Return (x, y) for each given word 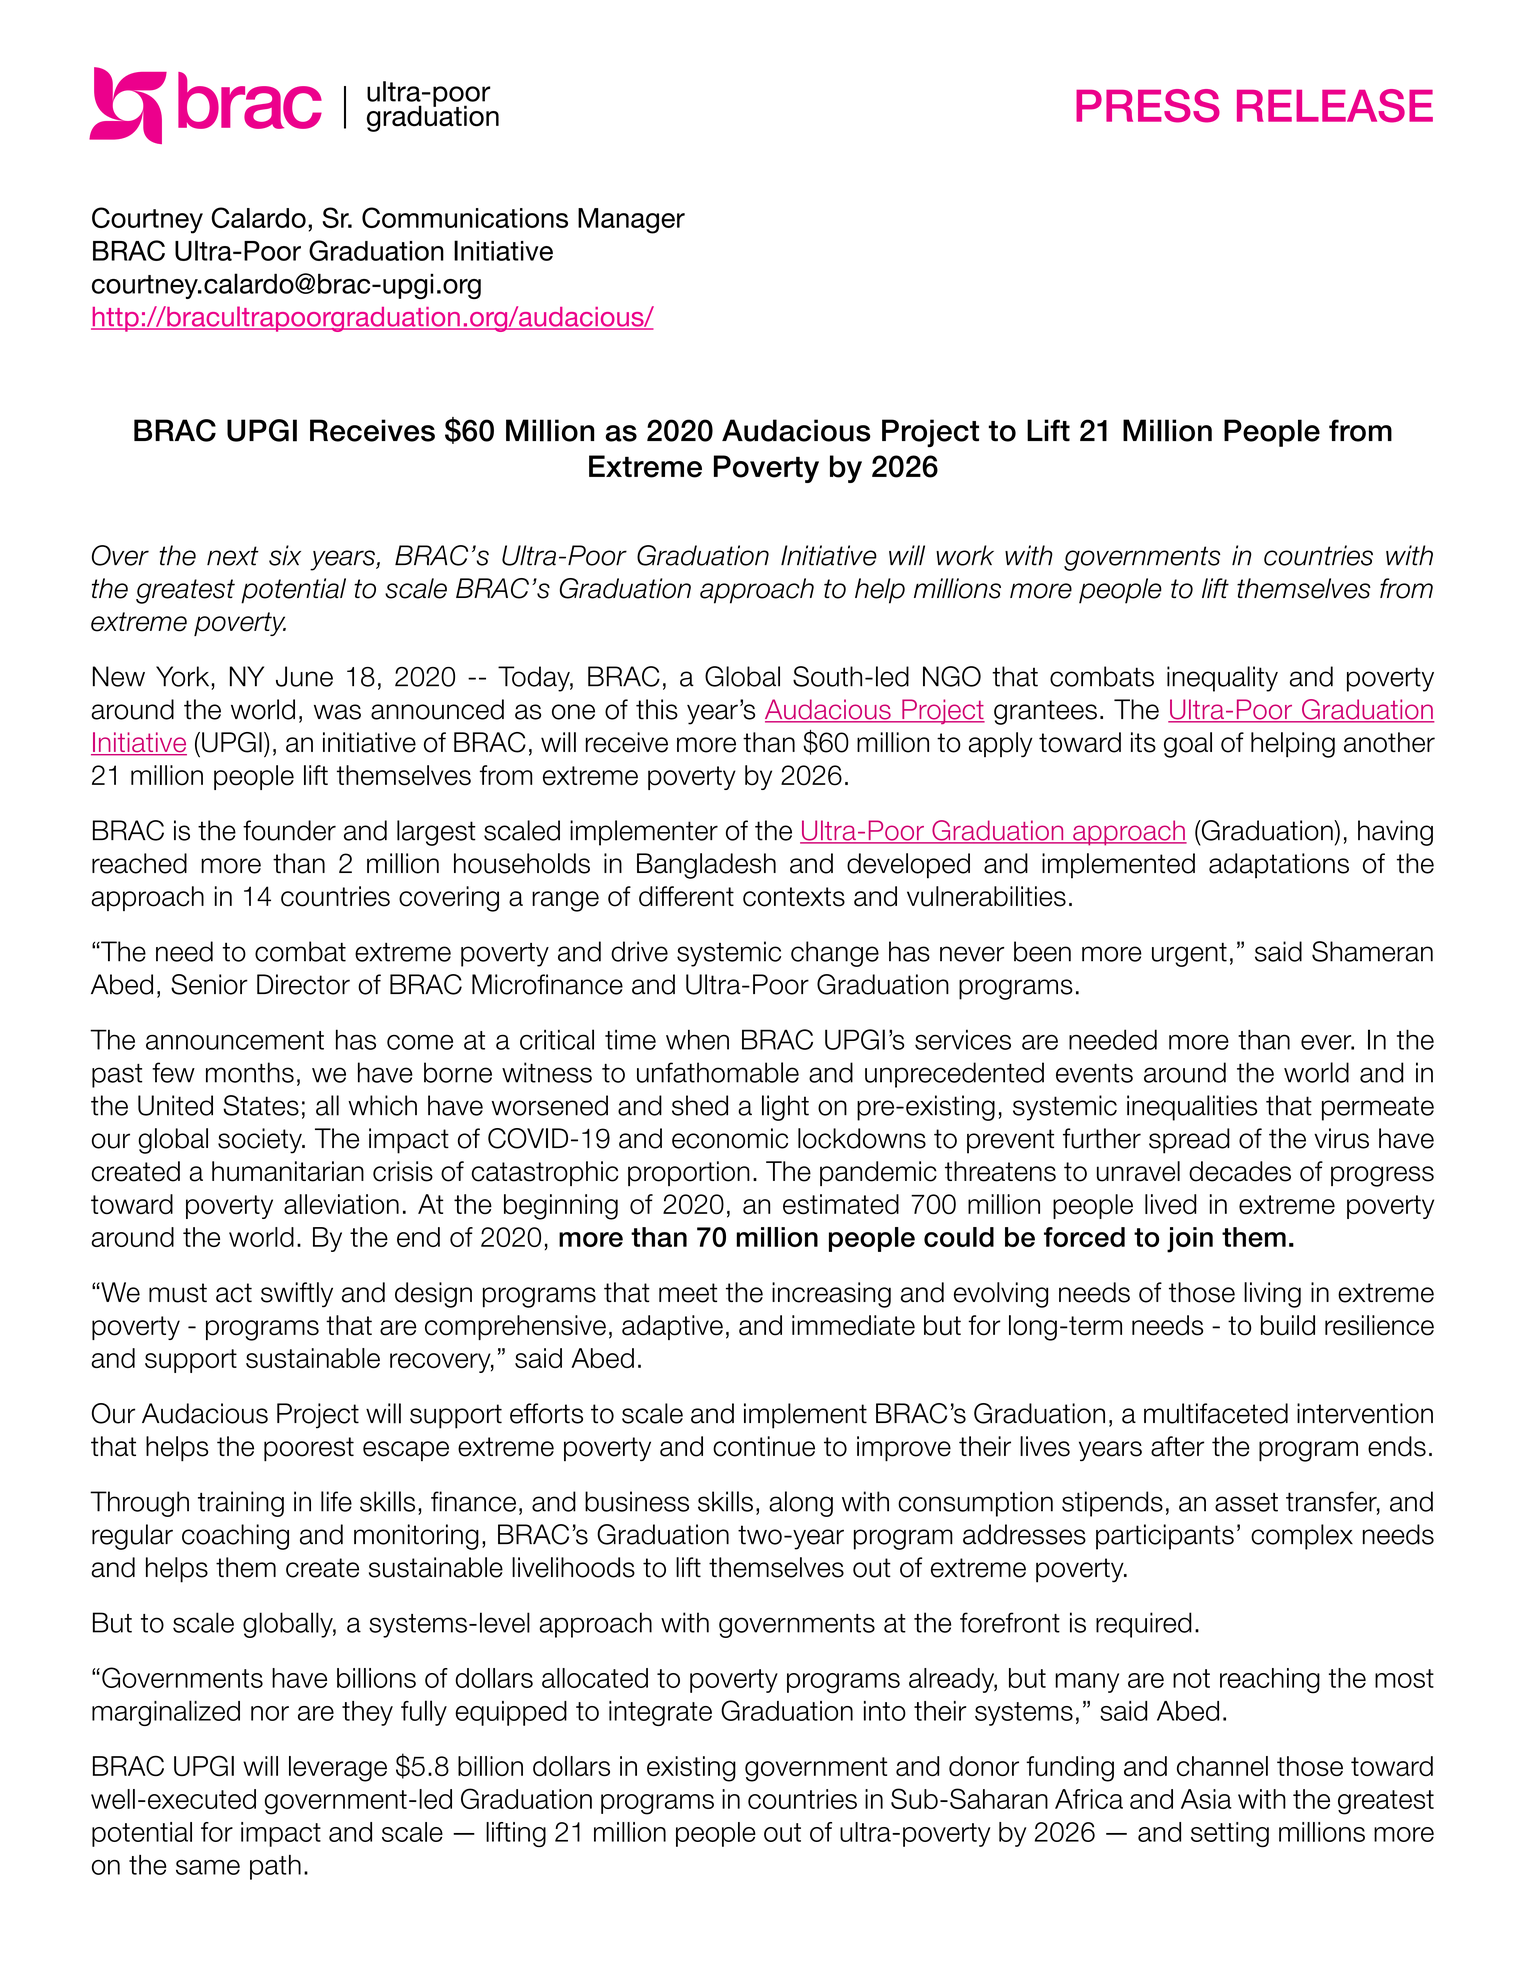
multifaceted (1216, 1413)
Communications (465, 217)
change (835, 954)
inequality (1222, 679)
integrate (660, 1713)
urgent (1189, 954)
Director (303, 984)
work (965, 555)
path (275, 1867)
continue (764, 1446)
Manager (631, 221)
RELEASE (1335, 106)
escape (406, 1451)
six (285, 555)
